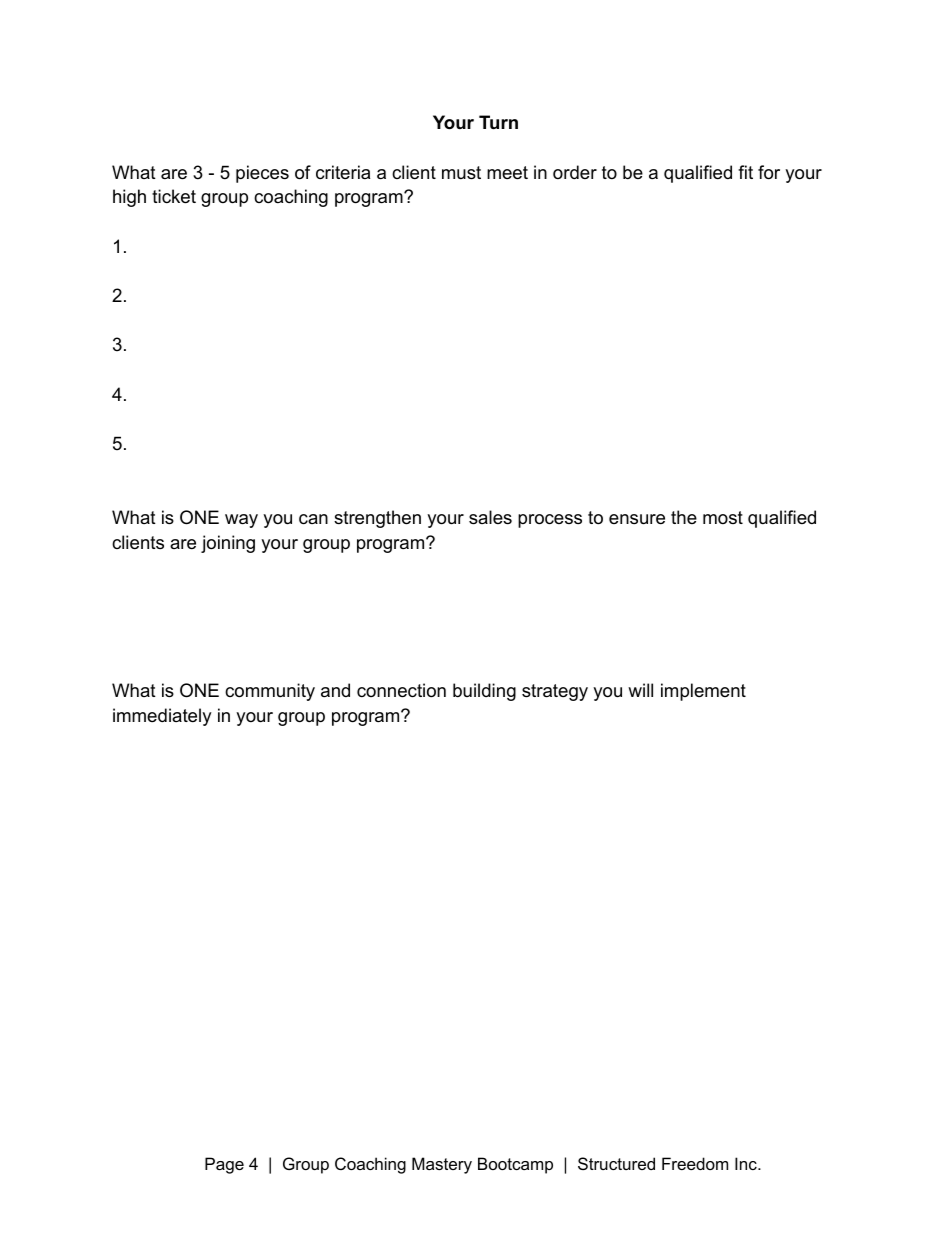 This page has height=1233, width=952. Describe the element at coordinates (723, 517) in the page. I see `most` at that location.
